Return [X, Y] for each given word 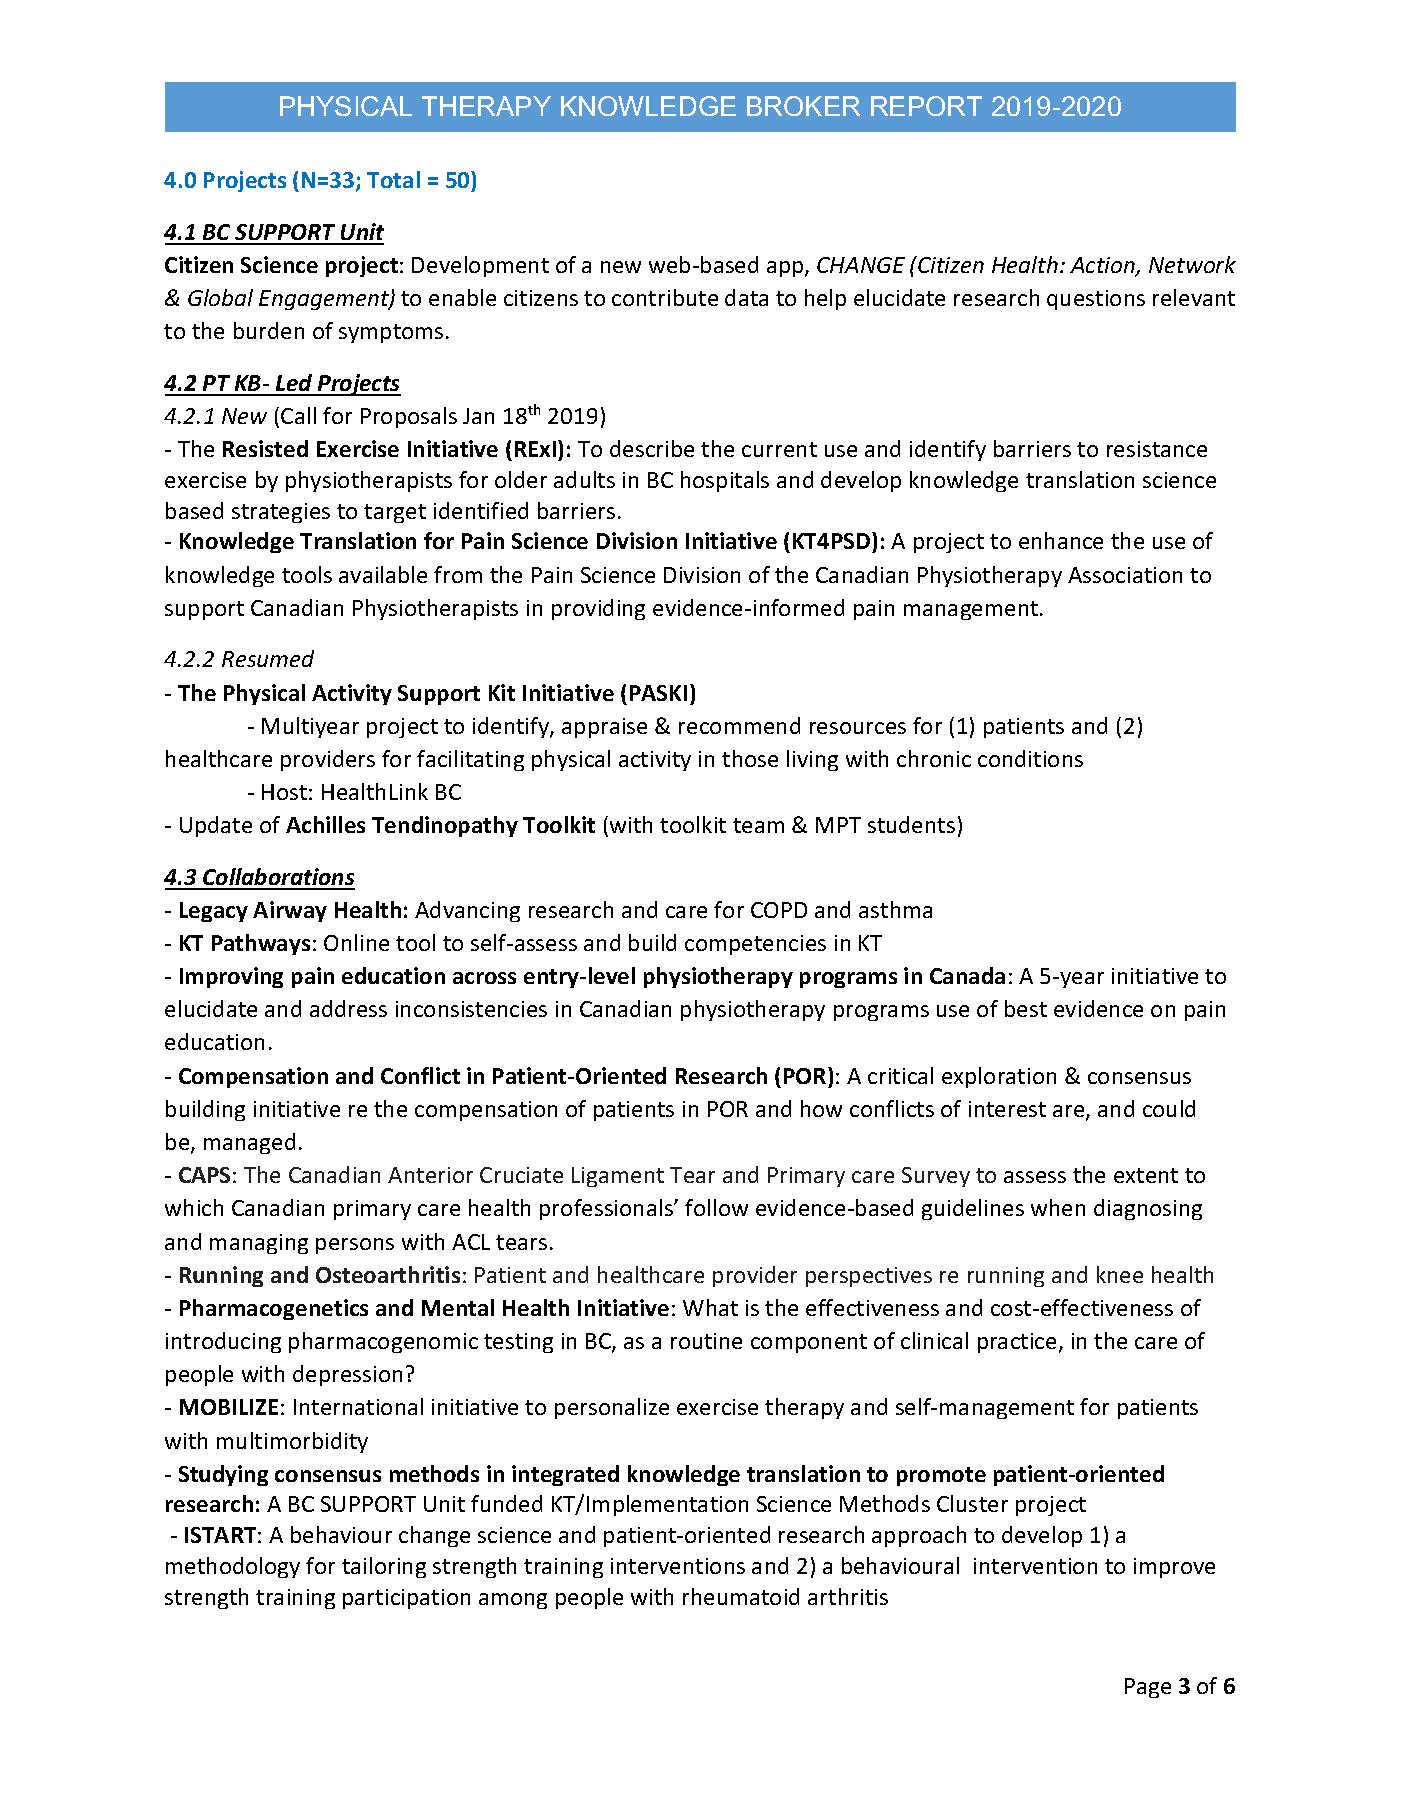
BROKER [803, 106]
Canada [967, 975]
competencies [755, 945]
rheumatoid [741, 1596]
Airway [290, 911]
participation [406, 1599]
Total [393, 179]
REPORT [926, 106]
